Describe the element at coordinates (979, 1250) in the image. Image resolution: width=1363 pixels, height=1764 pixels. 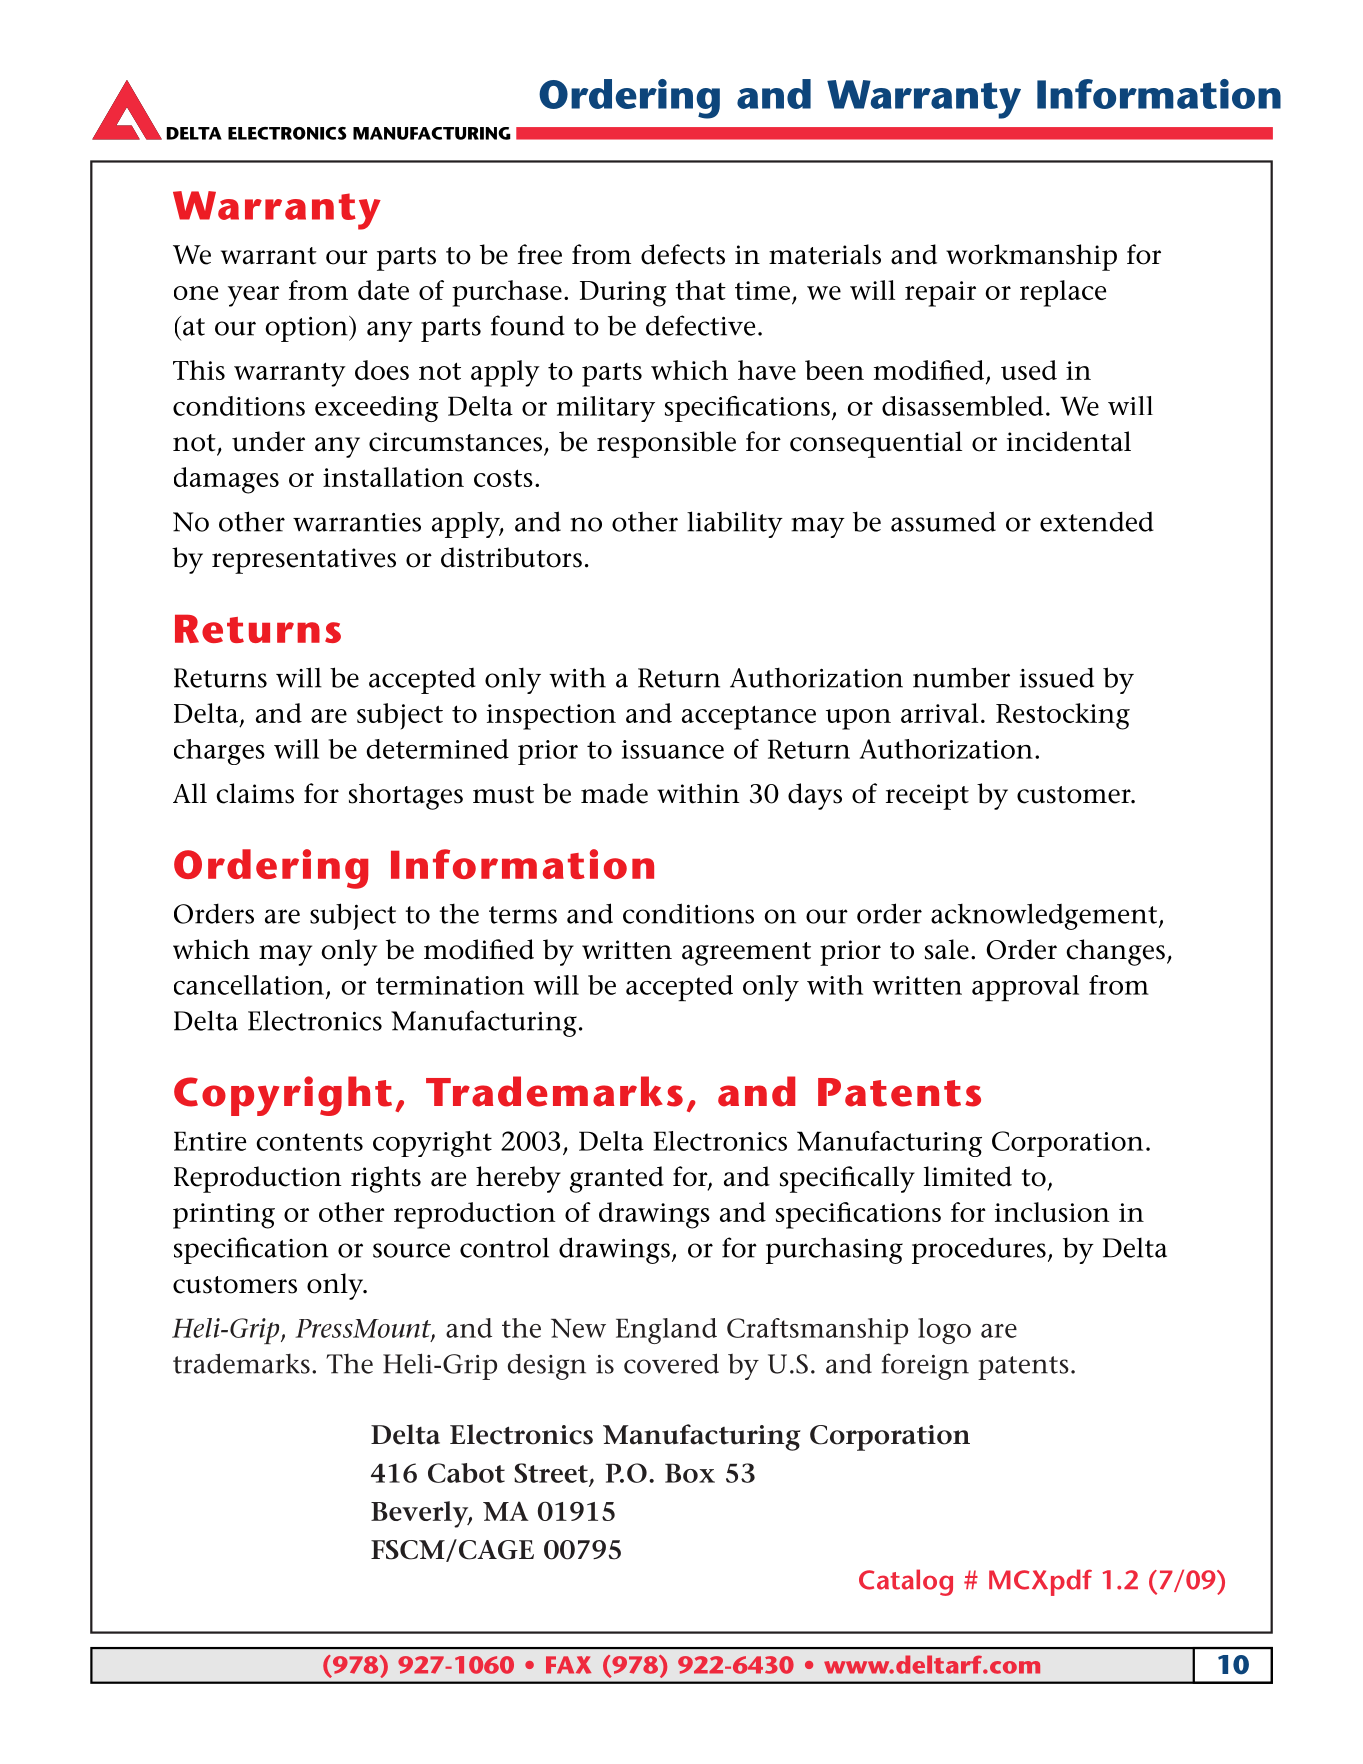
I see `procedures` at that location.
